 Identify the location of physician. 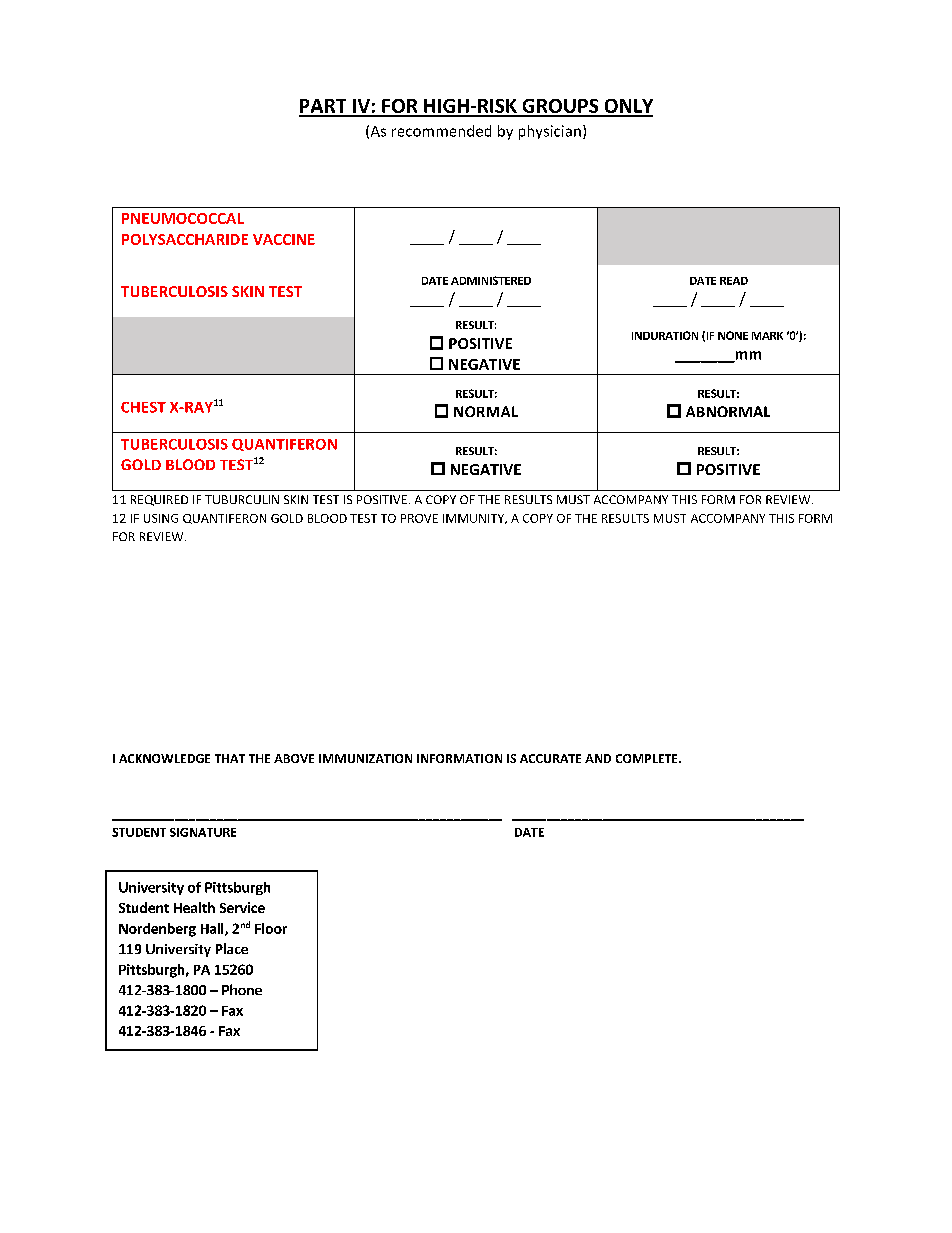
(550, 132).
